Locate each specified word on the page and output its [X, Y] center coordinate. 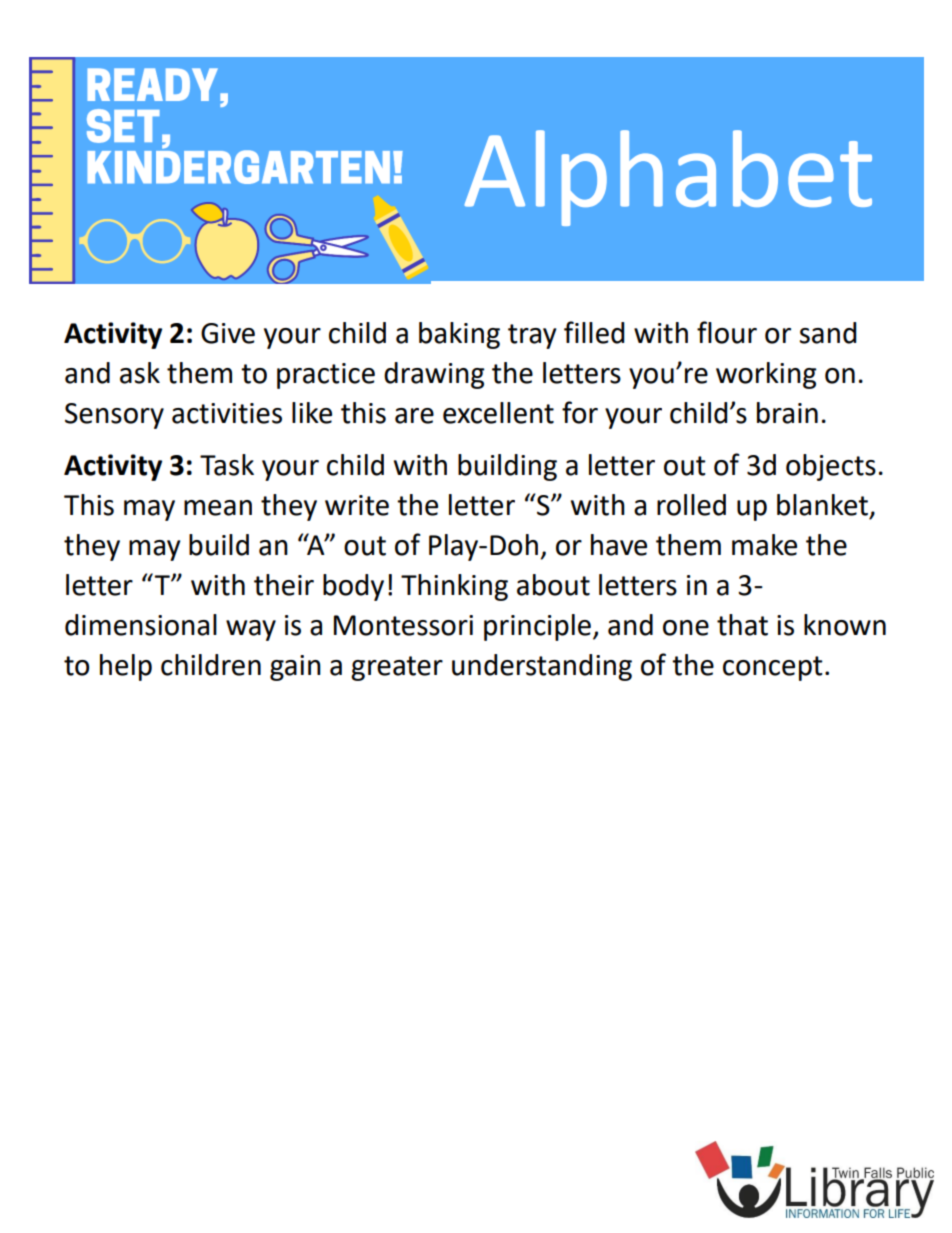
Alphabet [668, 178]
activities [227, 413]
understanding [542, 667]
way [251, 630]
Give [228, 333]
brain [787, 413]
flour [727, 332]
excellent [498, 413]
